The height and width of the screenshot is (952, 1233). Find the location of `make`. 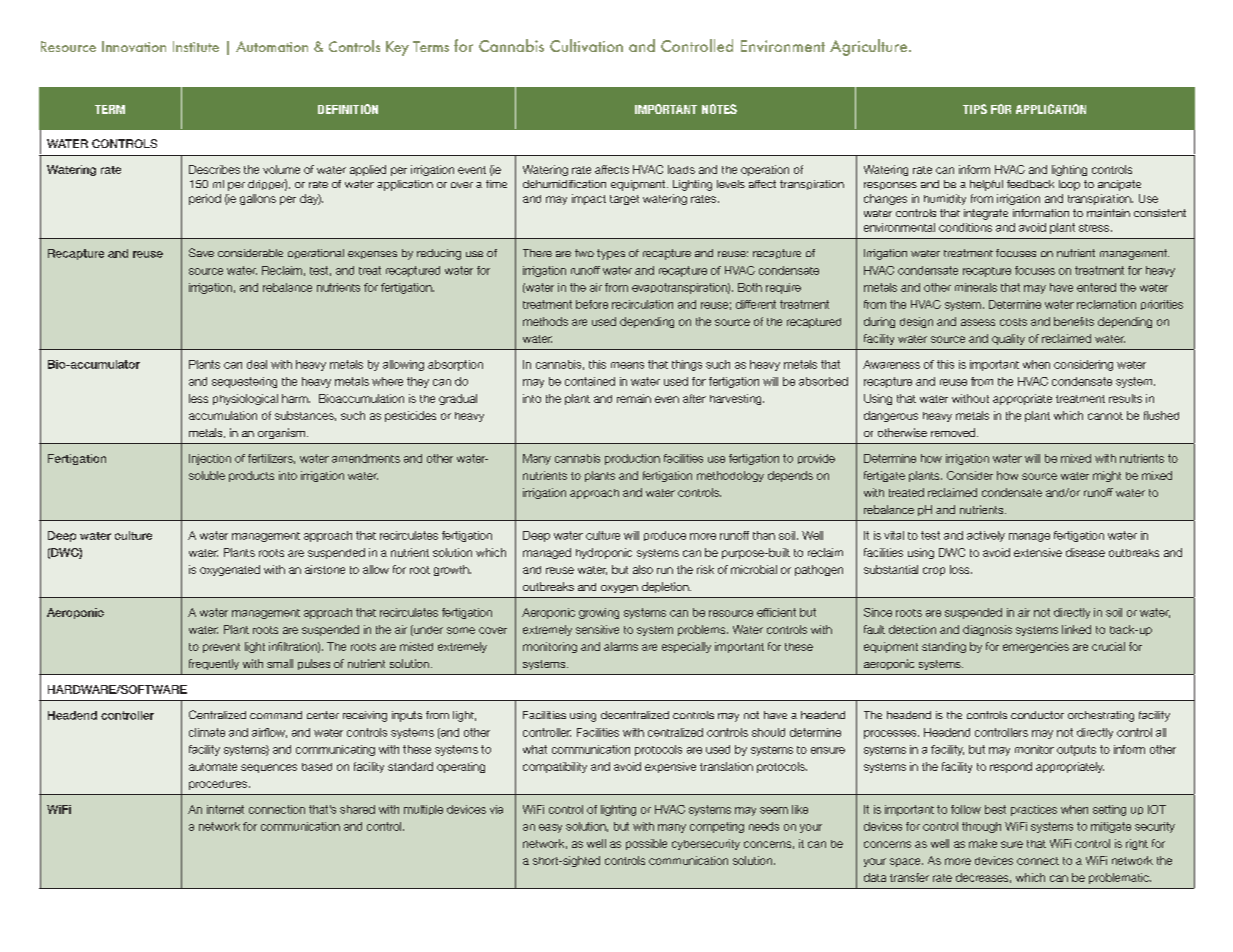

make is located at coordinates (983, 843).
